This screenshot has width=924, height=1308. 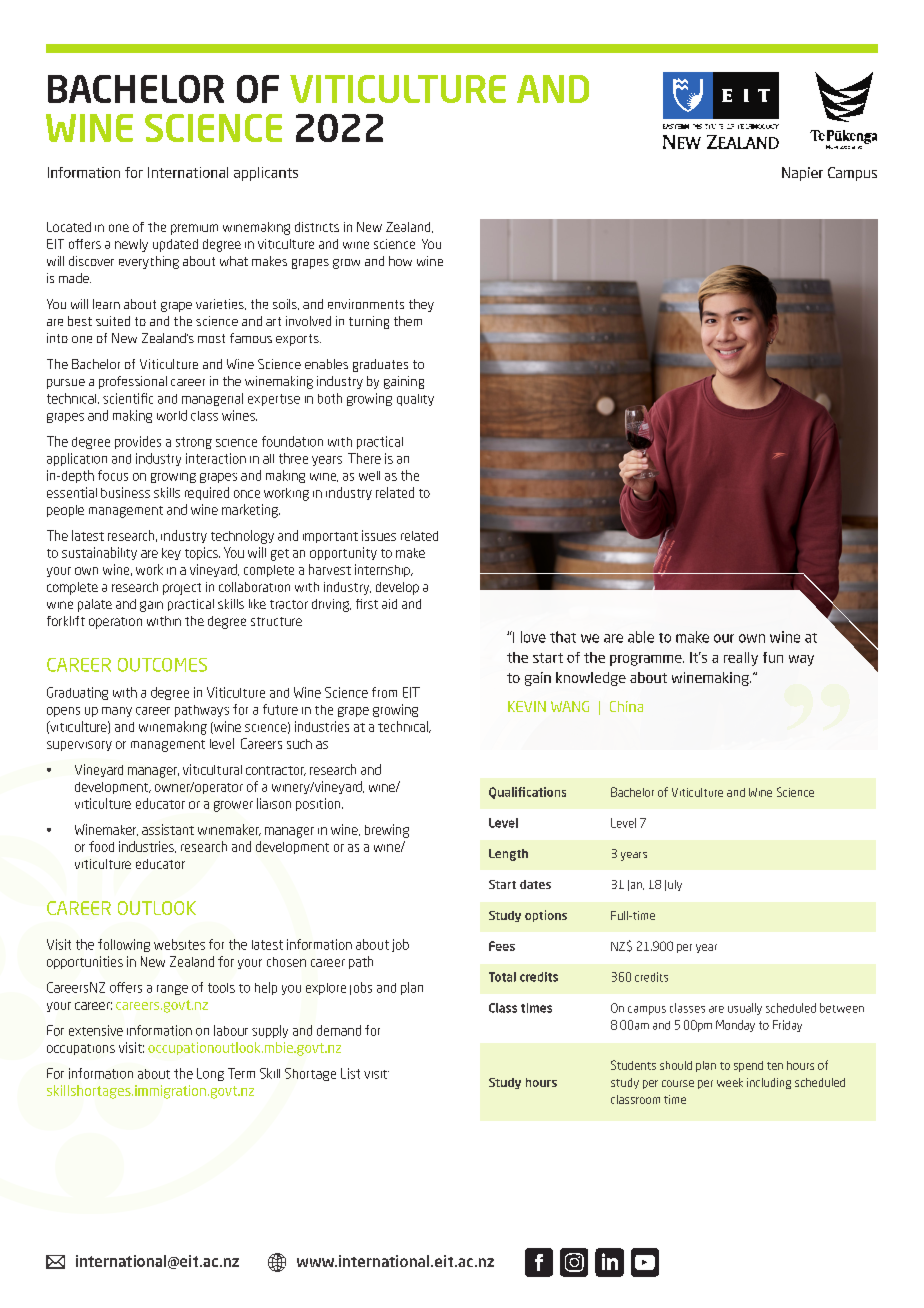 What do you see at coordinates (350, 1073) in the screenshot?
I see `List` at bounding box center [350, 1073].
